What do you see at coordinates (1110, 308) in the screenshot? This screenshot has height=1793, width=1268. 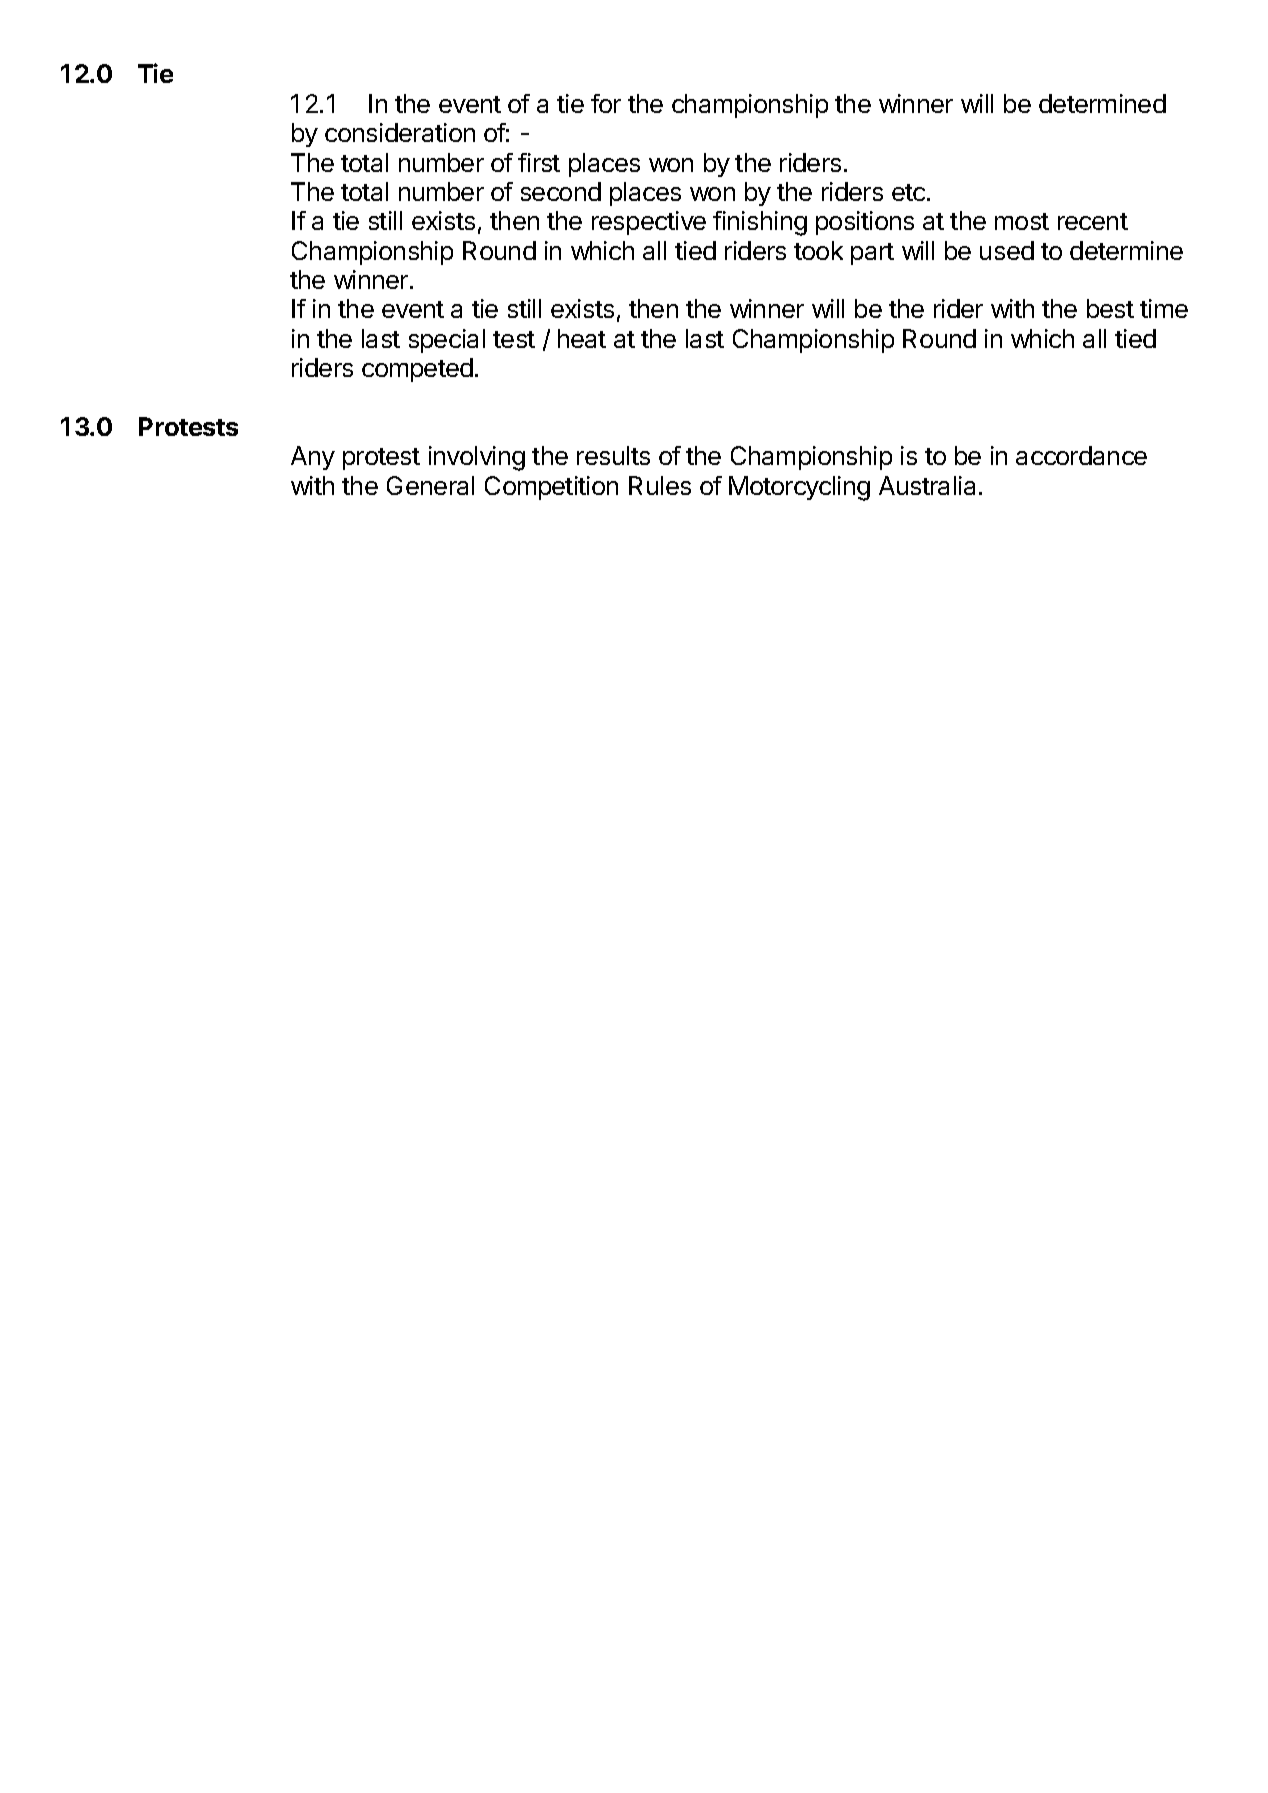 I see `best` at bounding box center [1110, 308].
